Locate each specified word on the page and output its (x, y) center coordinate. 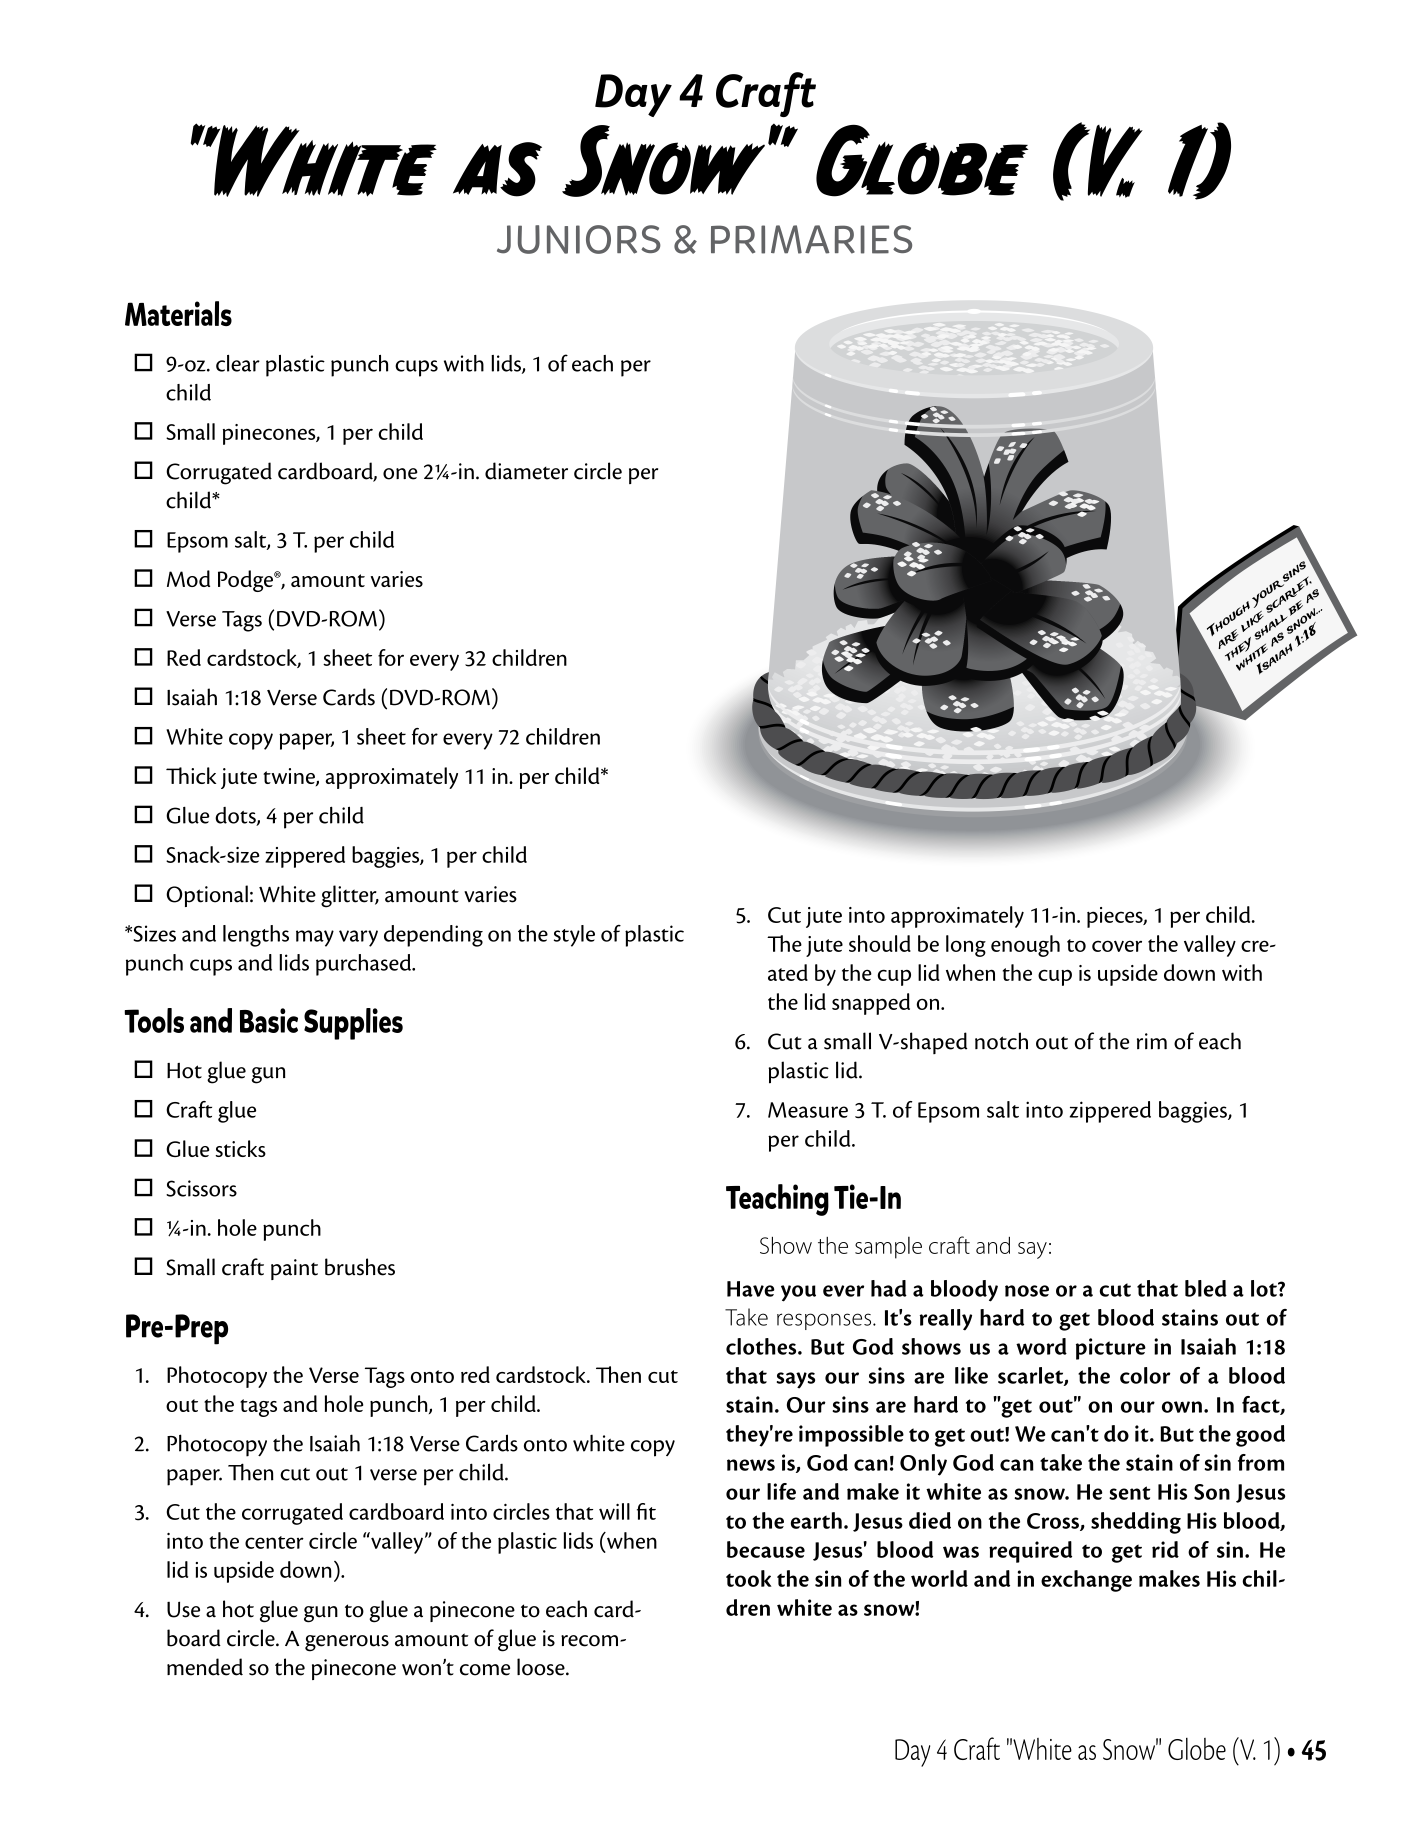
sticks (240, 1148)
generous (347, 1643)
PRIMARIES (811, 239)
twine (290, 777)
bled (1206, 1288)
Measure (808, 1110)
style (574, 936)
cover (1117, 946)
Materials (178, 313)
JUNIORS (579, 239)
